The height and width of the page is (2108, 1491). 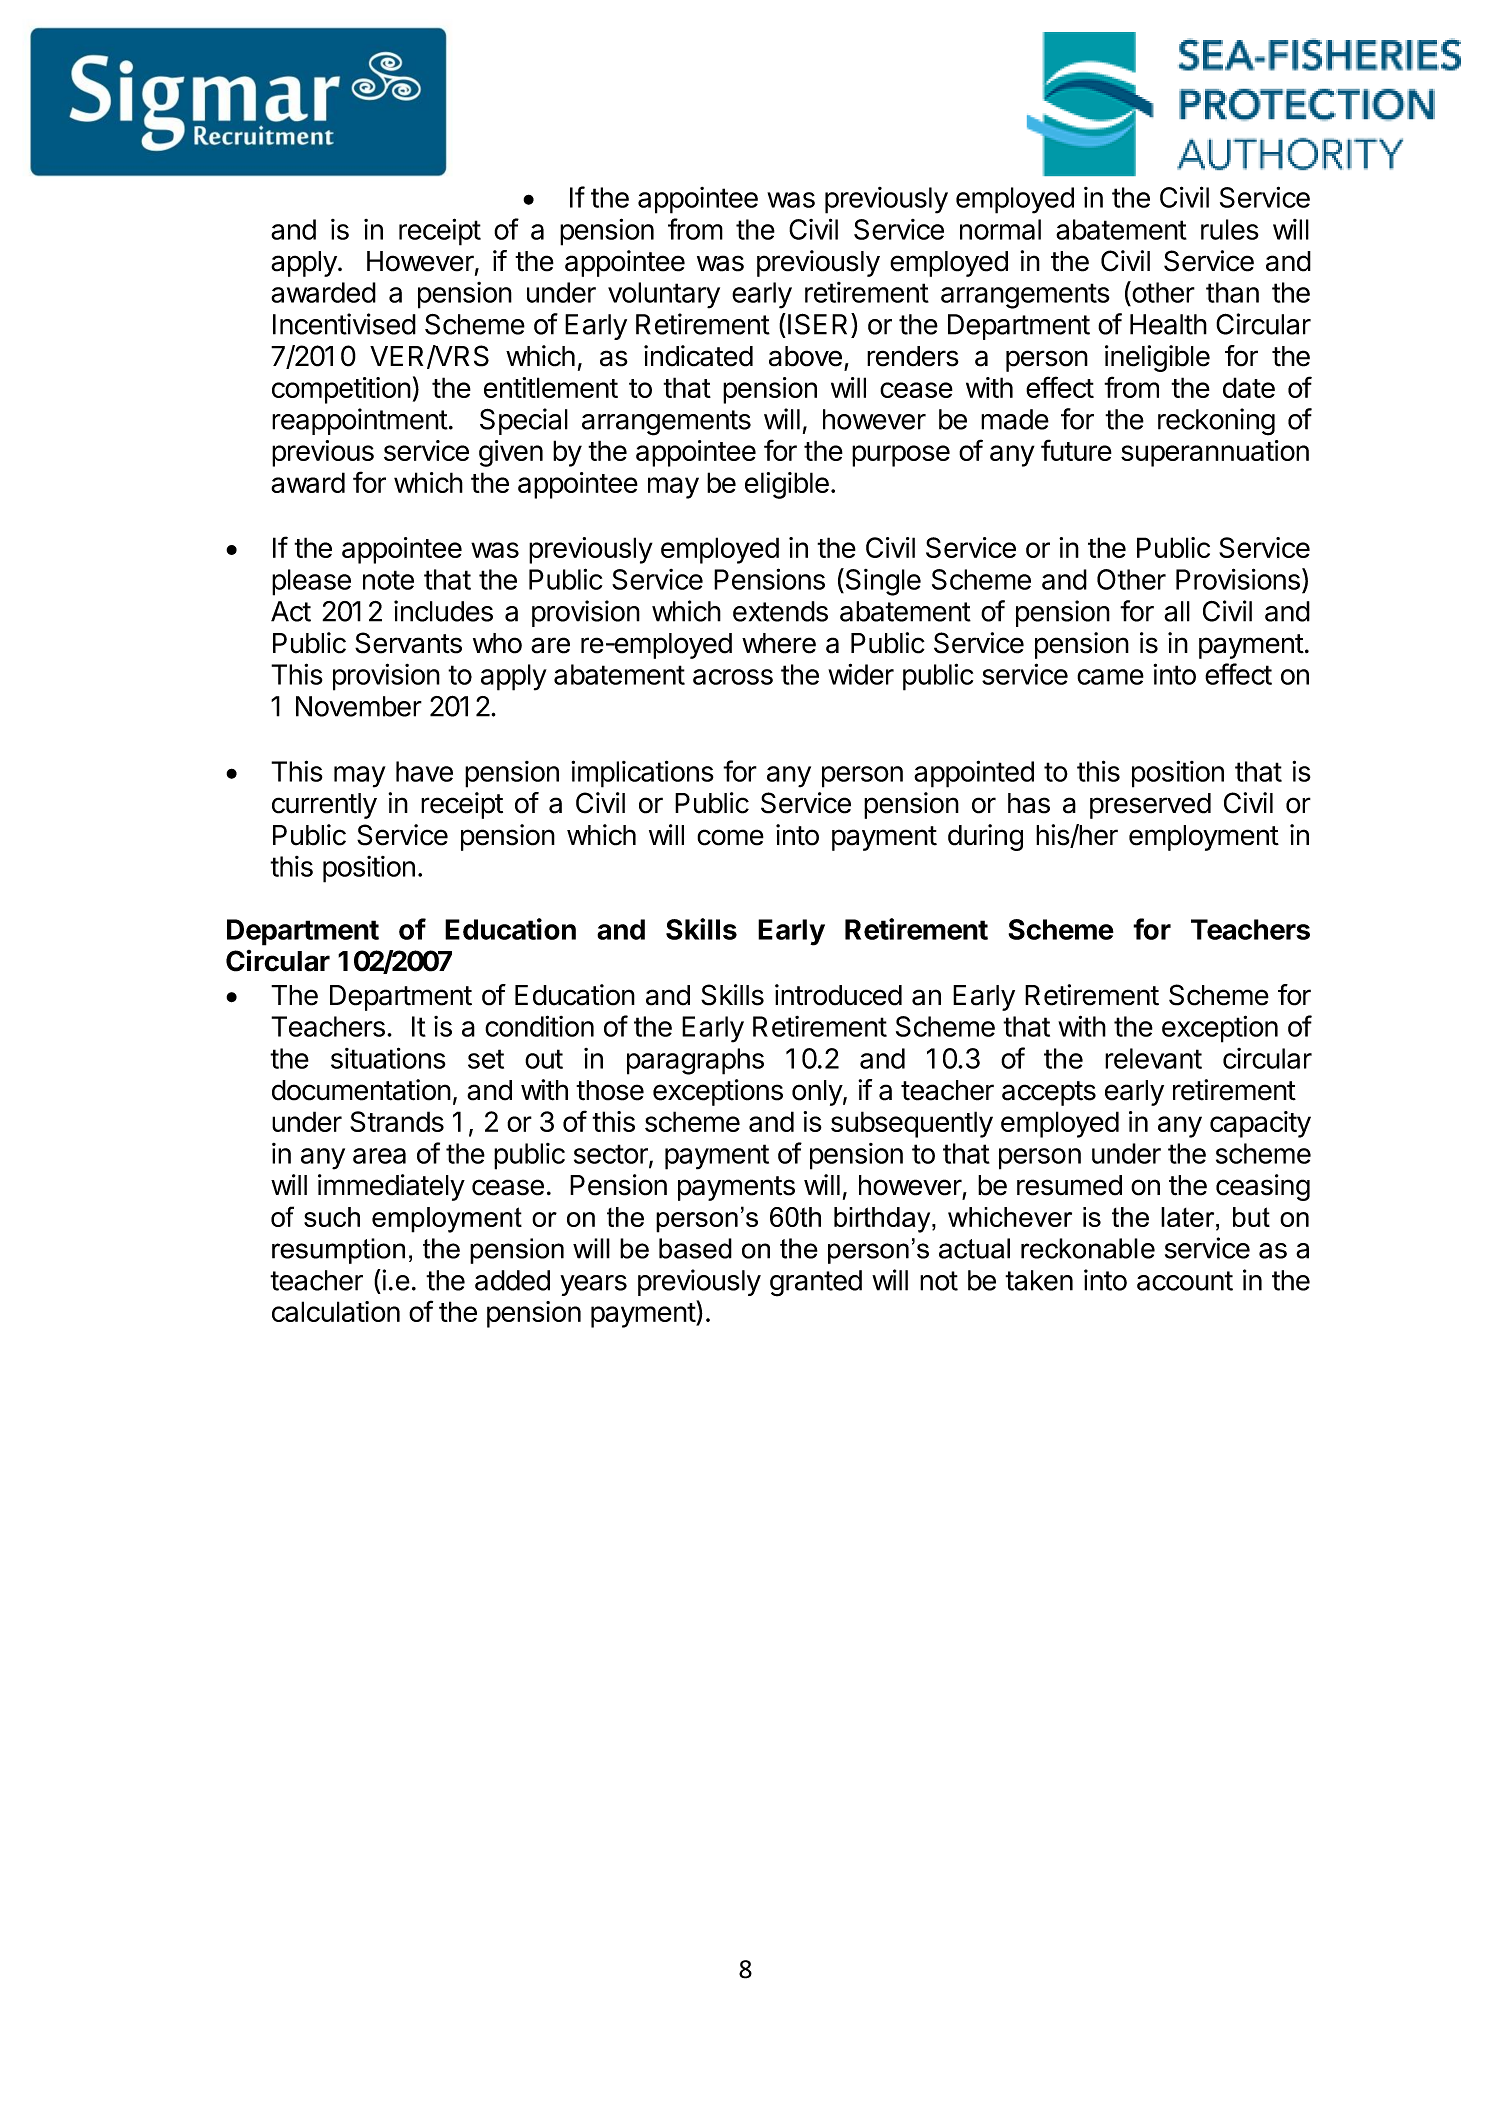 What do you see at coordinates (1153, 1058) in the page?
I see `relevant` at bounding box center [1153, 1058].
